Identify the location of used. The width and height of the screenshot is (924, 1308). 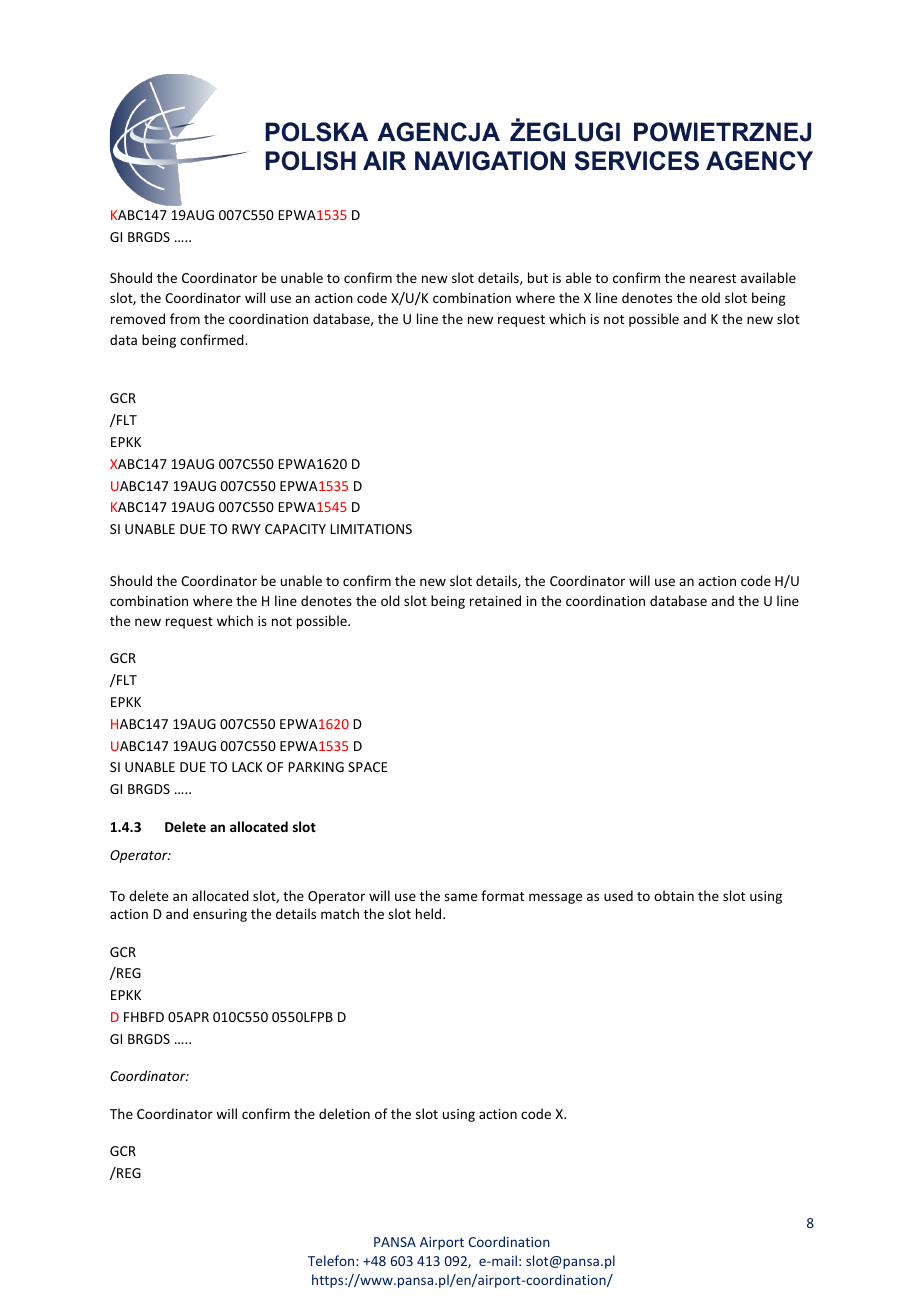
(618, 895).
